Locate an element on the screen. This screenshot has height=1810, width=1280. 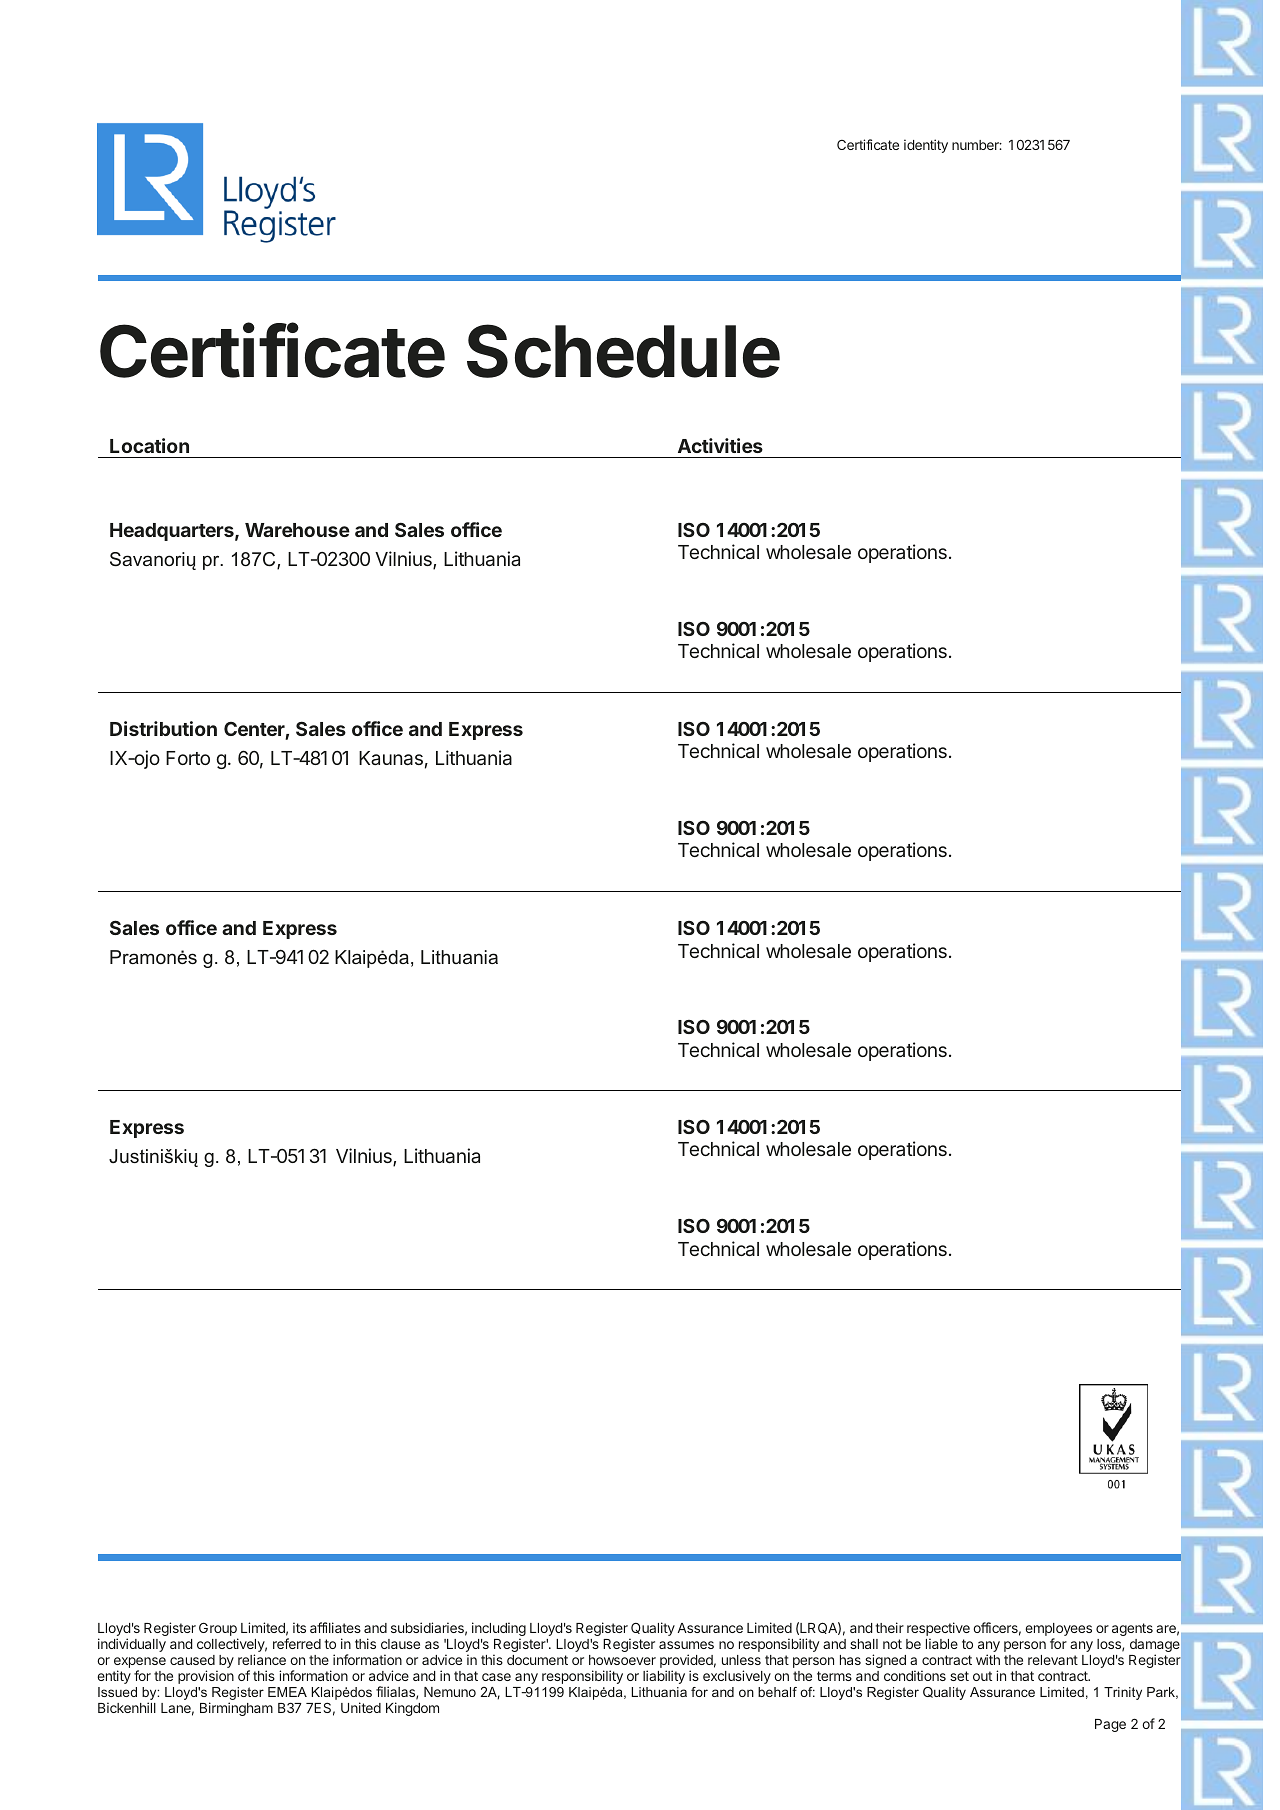
Schedule is located at coordinates (623, 351).
